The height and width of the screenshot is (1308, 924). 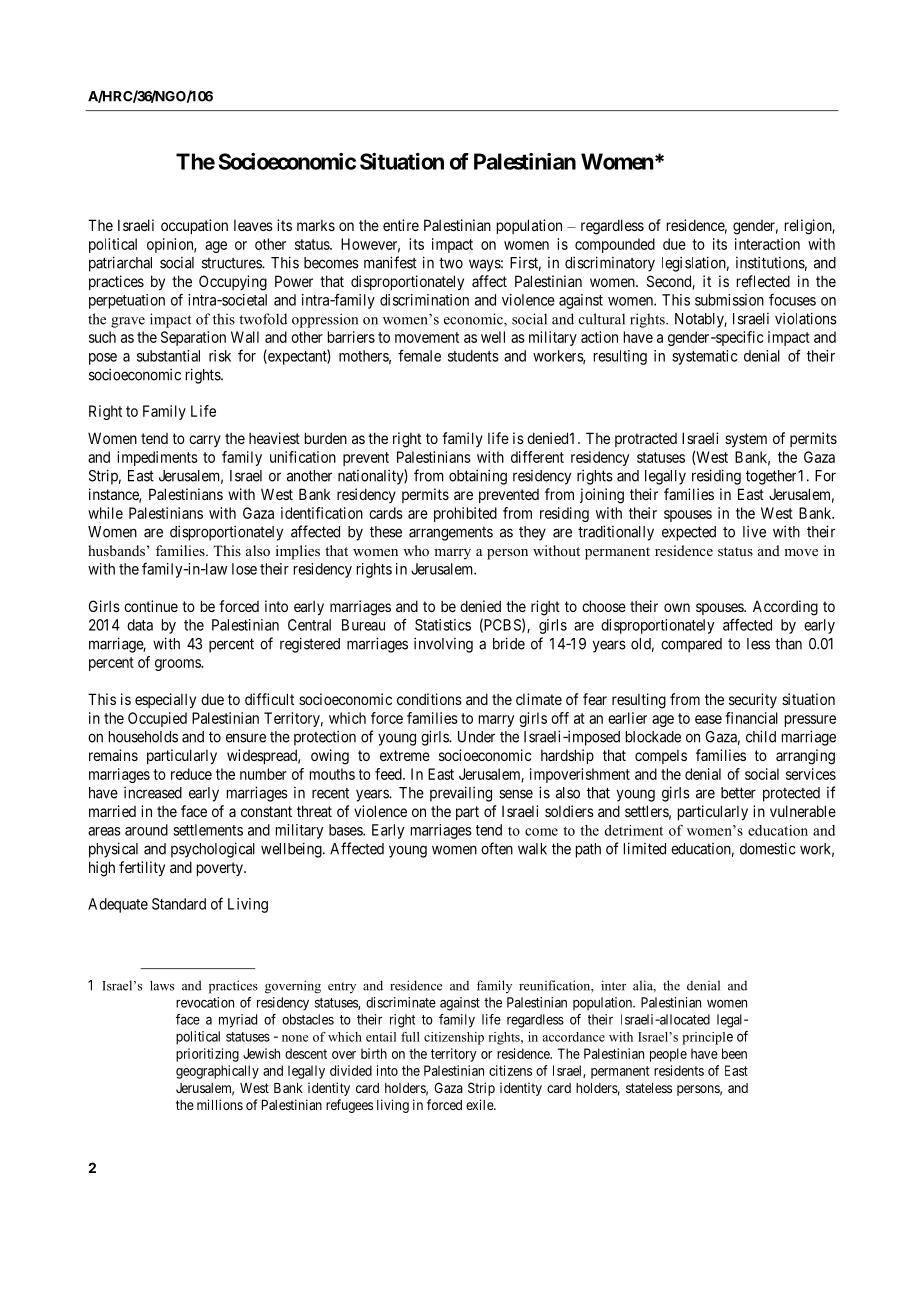 What do you see at coordinates (691, 645) in the screenshot?
I see `compared` at bounding box center [691, 645].
